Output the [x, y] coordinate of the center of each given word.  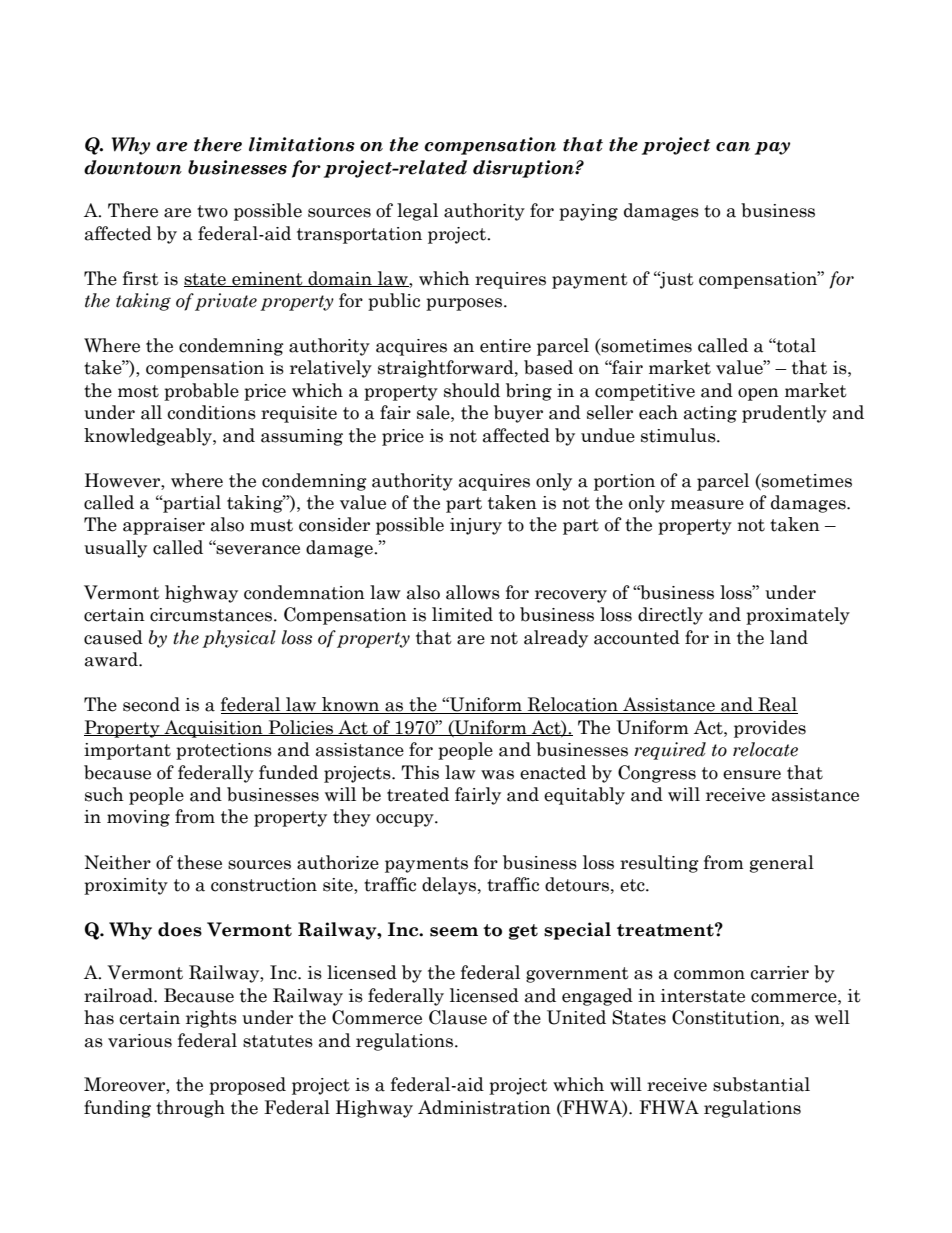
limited [462, 614]
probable [201, 392]
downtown [133, 167]
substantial [761, 1084]
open [758, 394]
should [472, 390]
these [199, 862]
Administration [484, 1107]
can [733, 147]
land [789, 637]
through [190, 1109]
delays [449, 886]
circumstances [211, 615]
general [782, 864]
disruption [524, 169]
